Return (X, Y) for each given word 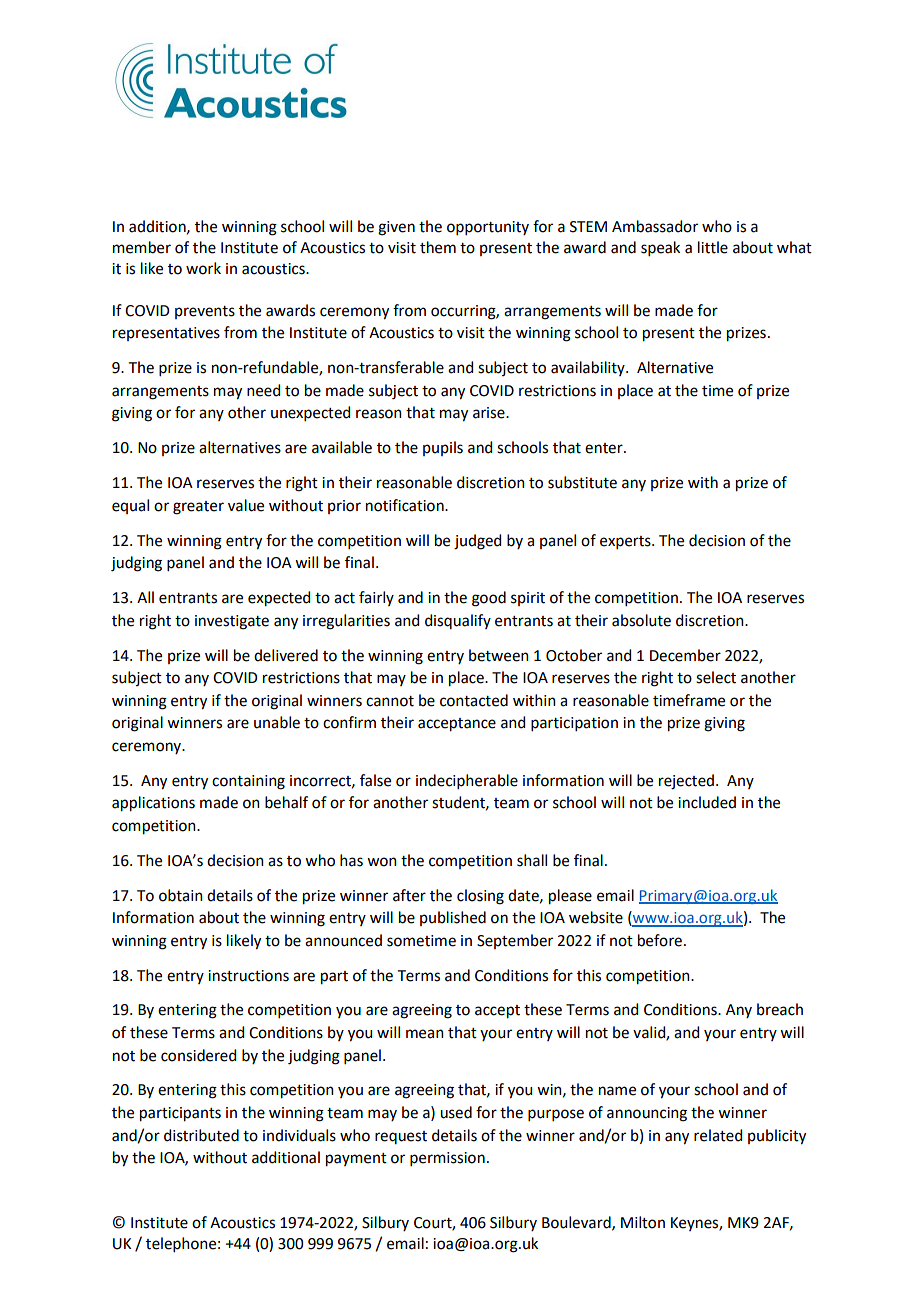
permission (447, 1159)
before (660, 940)
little (713, 247)
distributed (201, 1135)
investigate (232, 622)
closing (480, 897)
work (203, 268)
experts (626, 542)
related (718, 1135)
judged (477, 542)
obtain (181, 895)
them (438, 247)
